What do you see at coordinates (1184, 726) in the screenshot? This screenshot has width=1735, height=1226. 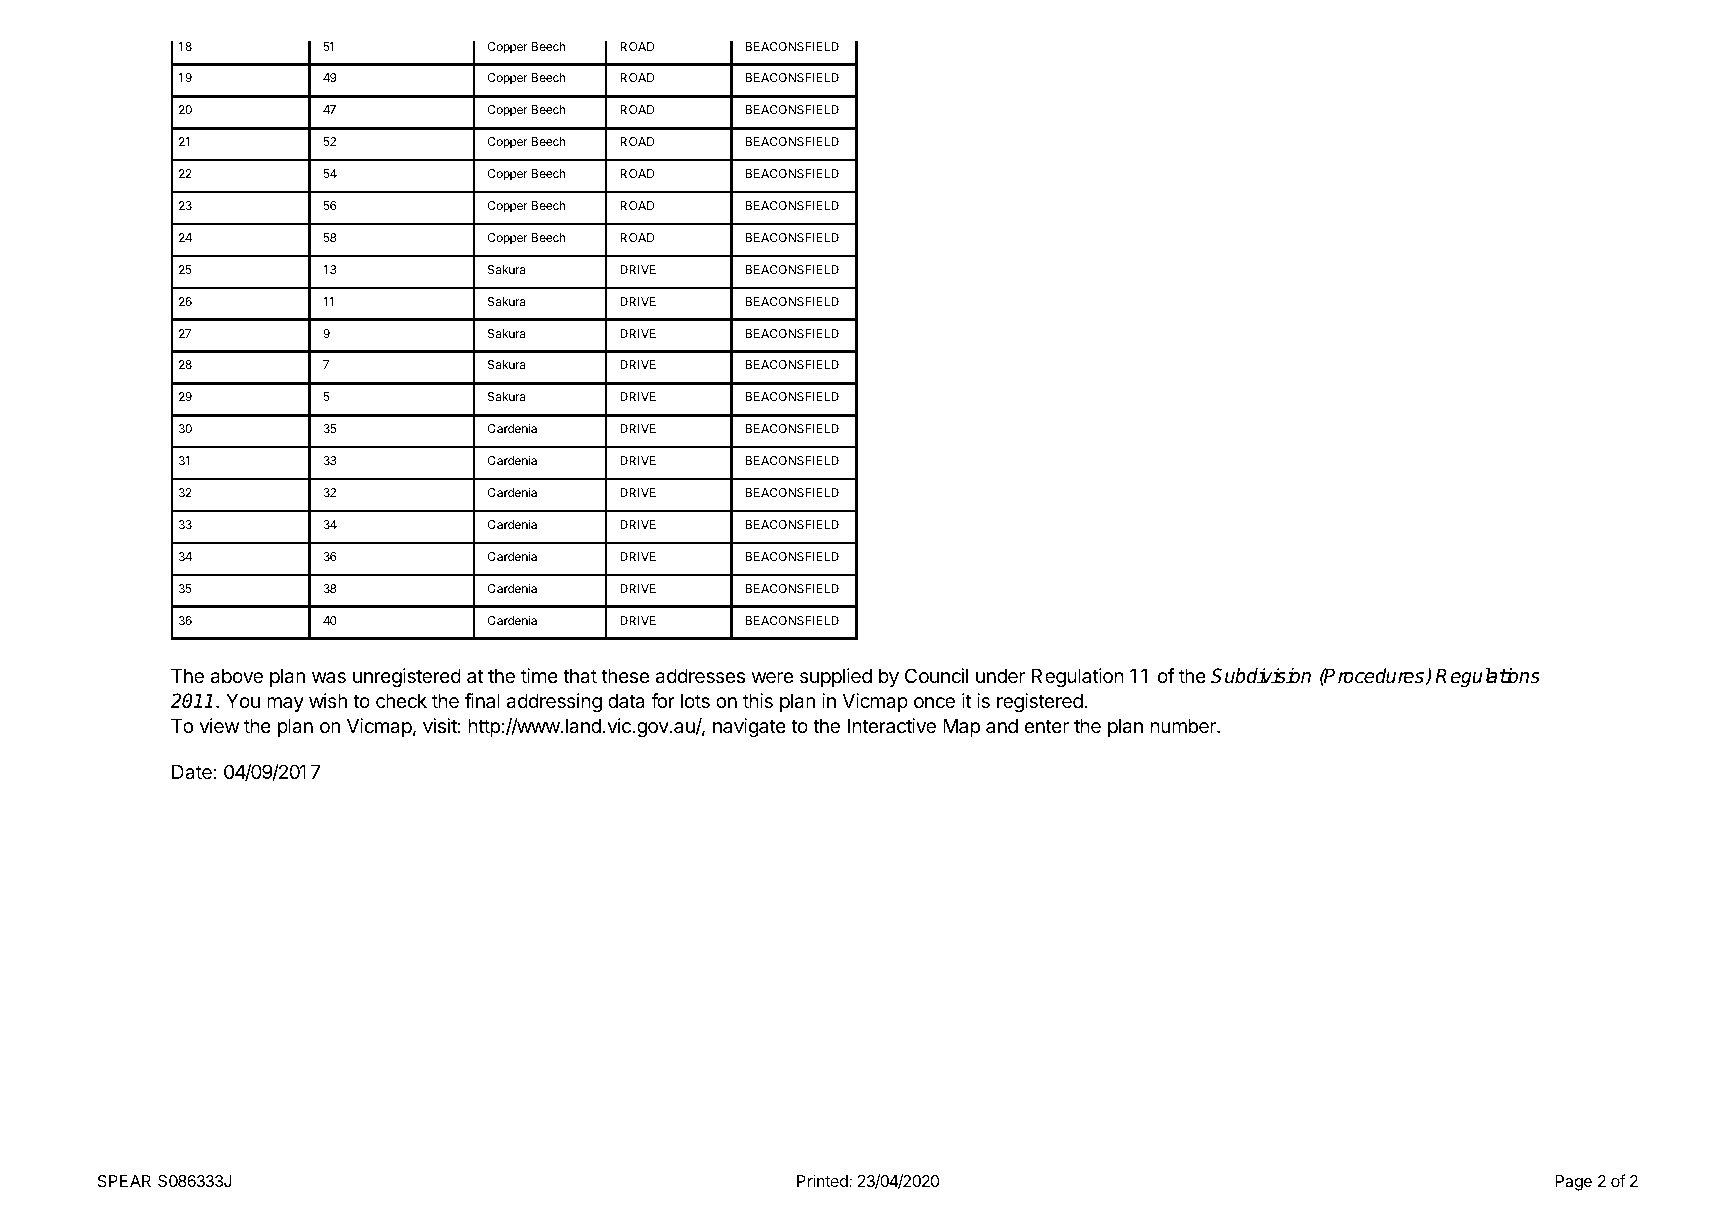 I see `number` at bounding box center [1184, 726].
